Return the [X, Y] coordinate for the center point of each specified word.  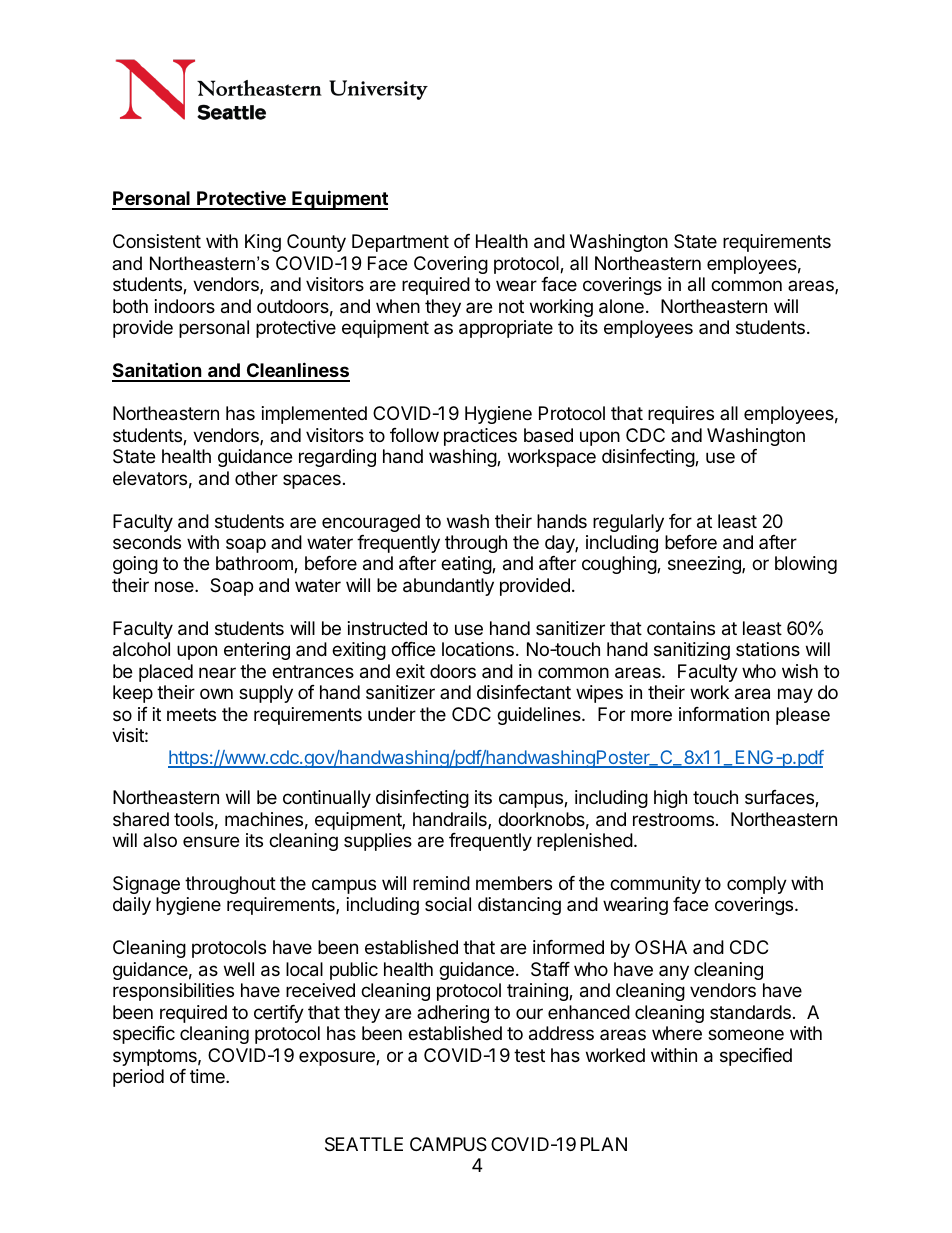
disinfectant [524, 692]
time [208, 1076]
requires [681, 415]
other [256, 478]
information [724, 714]
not [511, 306]
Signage [146, 885]
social [448, 904]
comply [757, 885]
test [529, 1055]
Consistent [157, 241]
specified [756, 1057]
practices [480, 437]
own [216, 693]
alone [621, 306]
